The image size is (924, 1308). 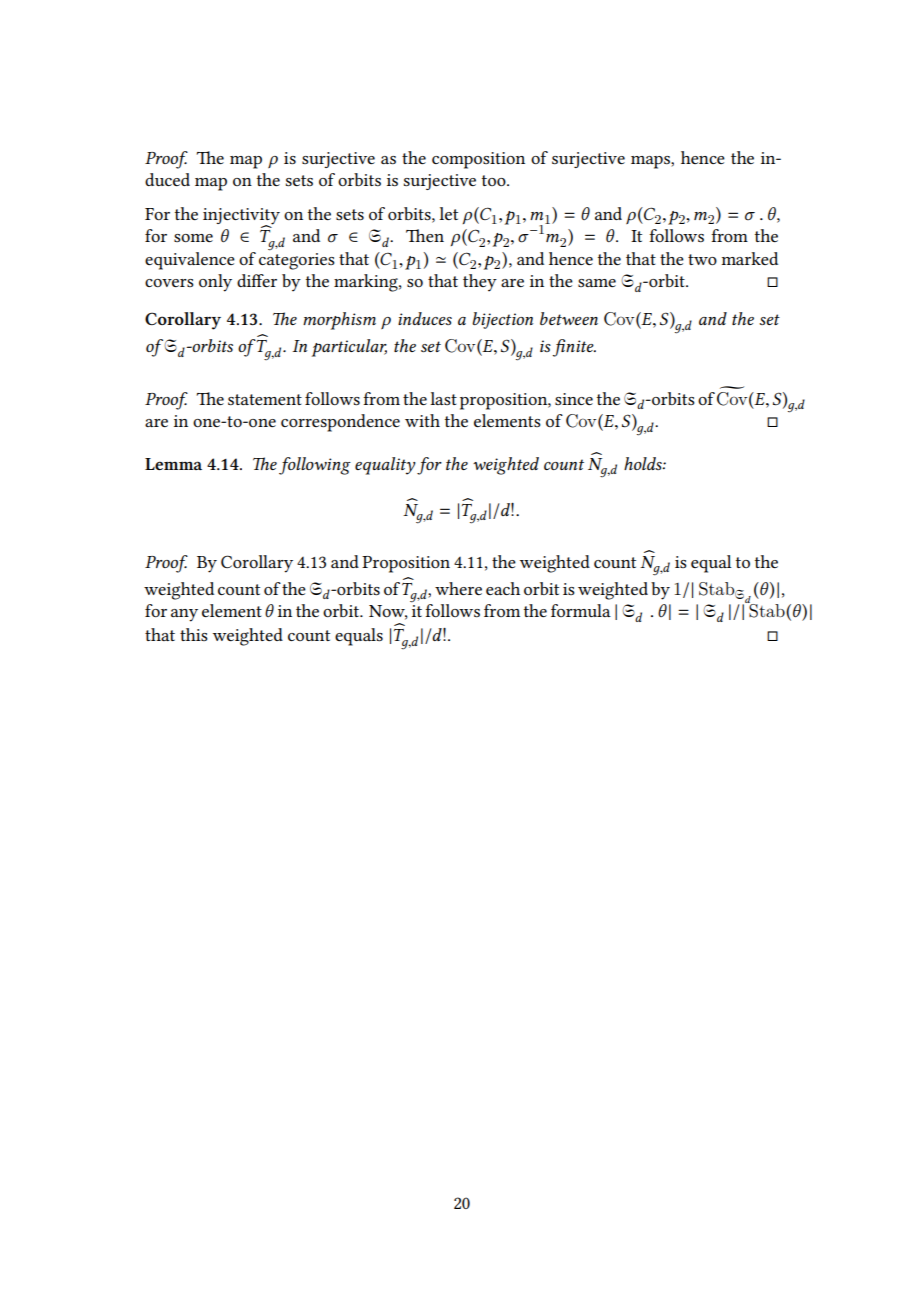 What do you see at coordinates (425, 318) in the image?
I see `induces` at bounding box center [425, 318].
